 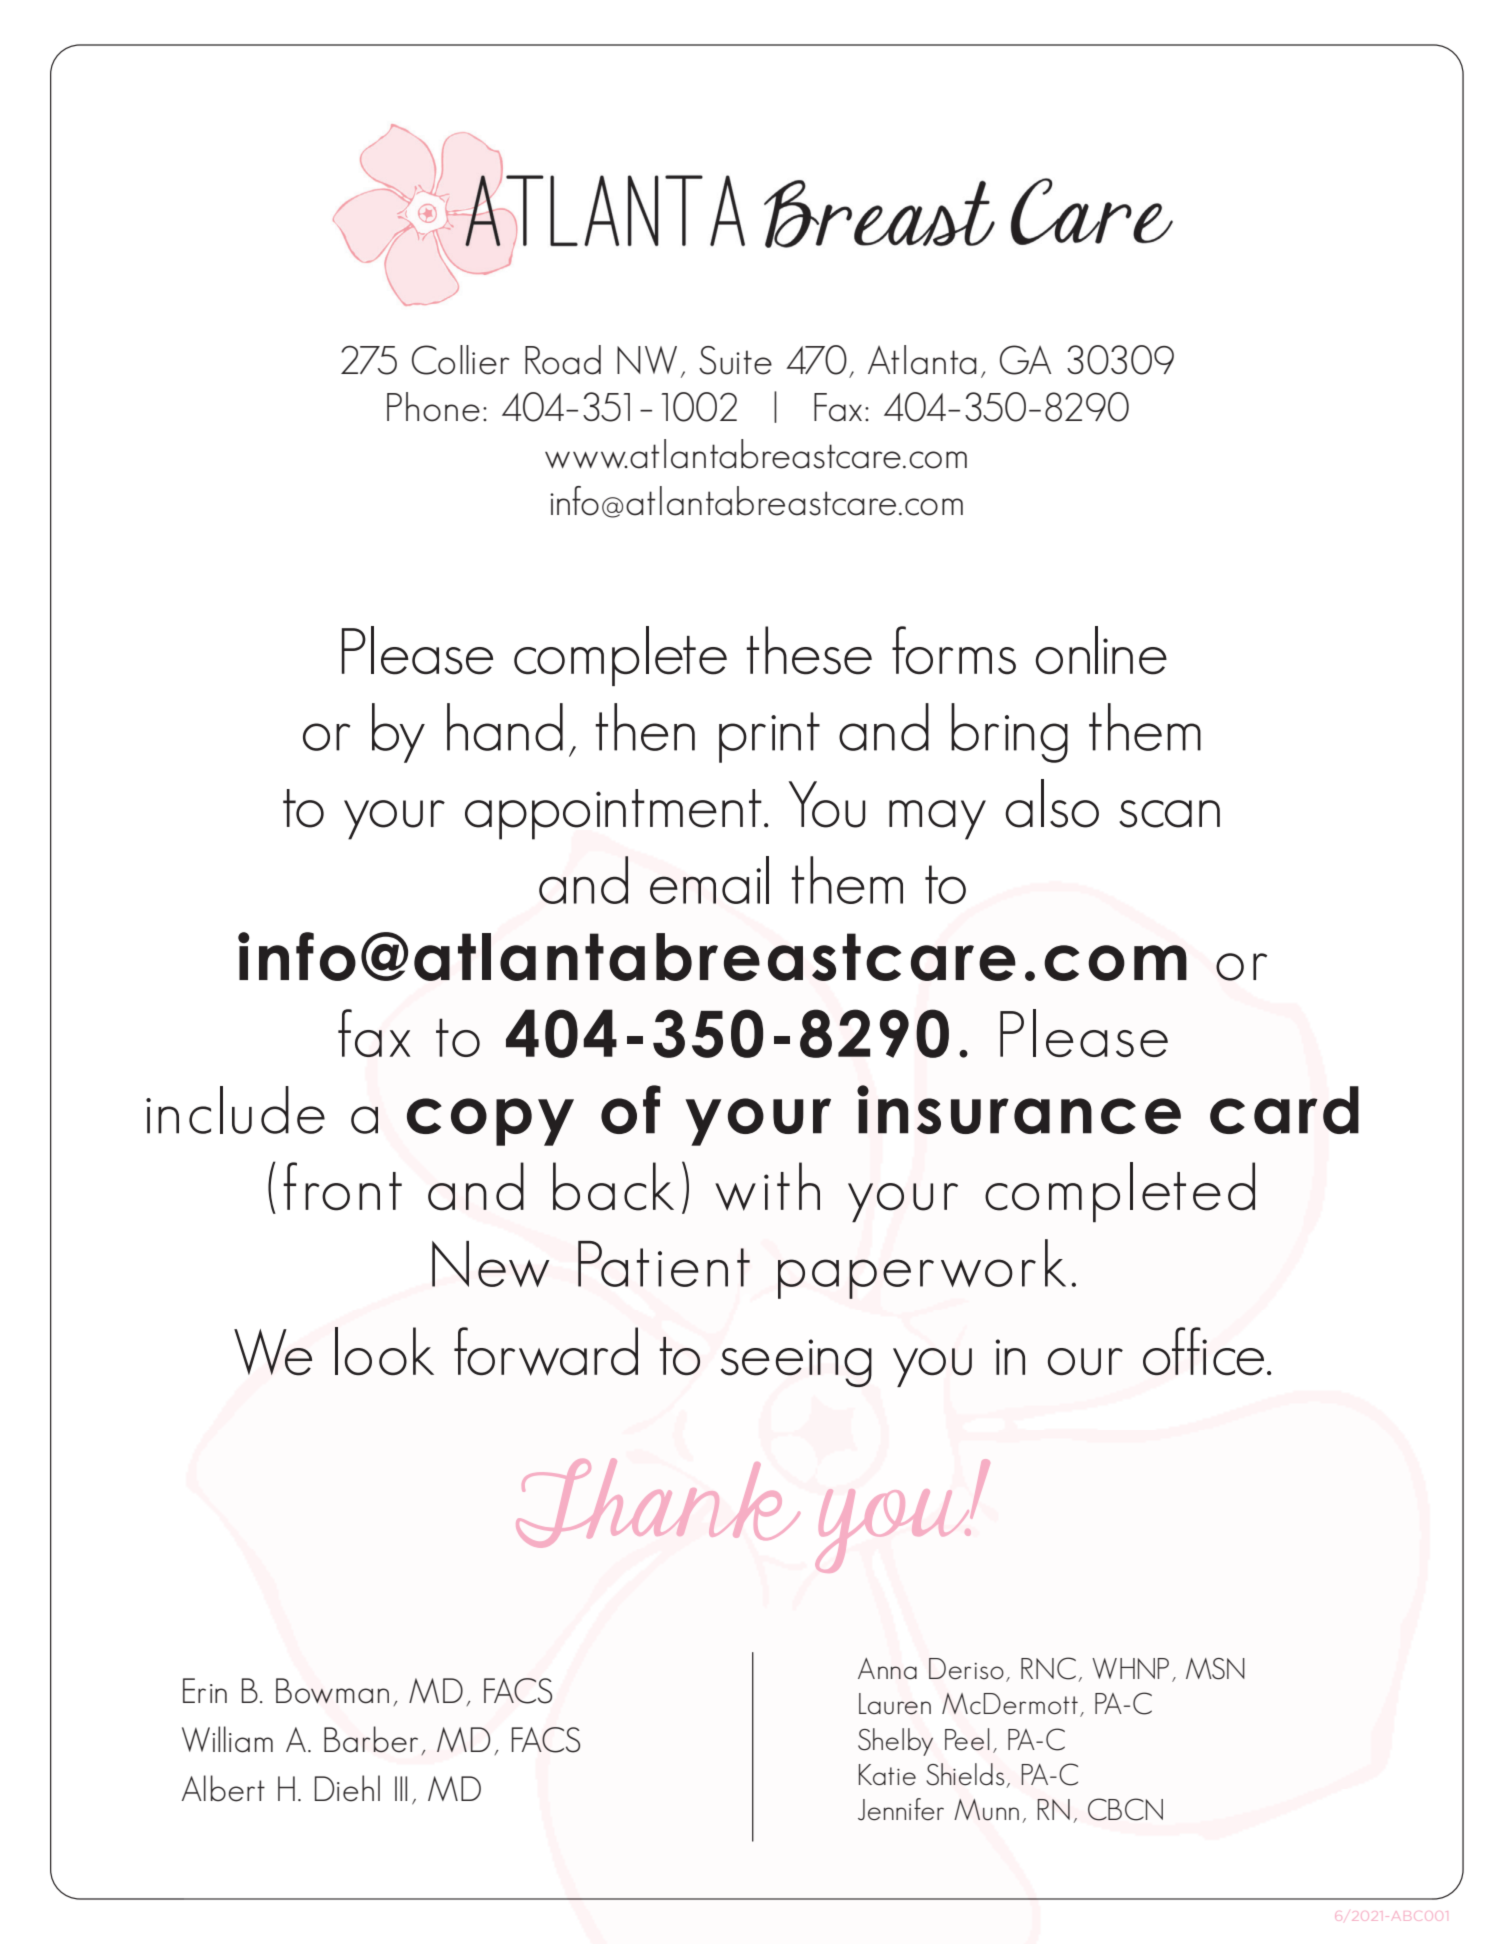 I want to click on include, so click(x=235, y=1110).
